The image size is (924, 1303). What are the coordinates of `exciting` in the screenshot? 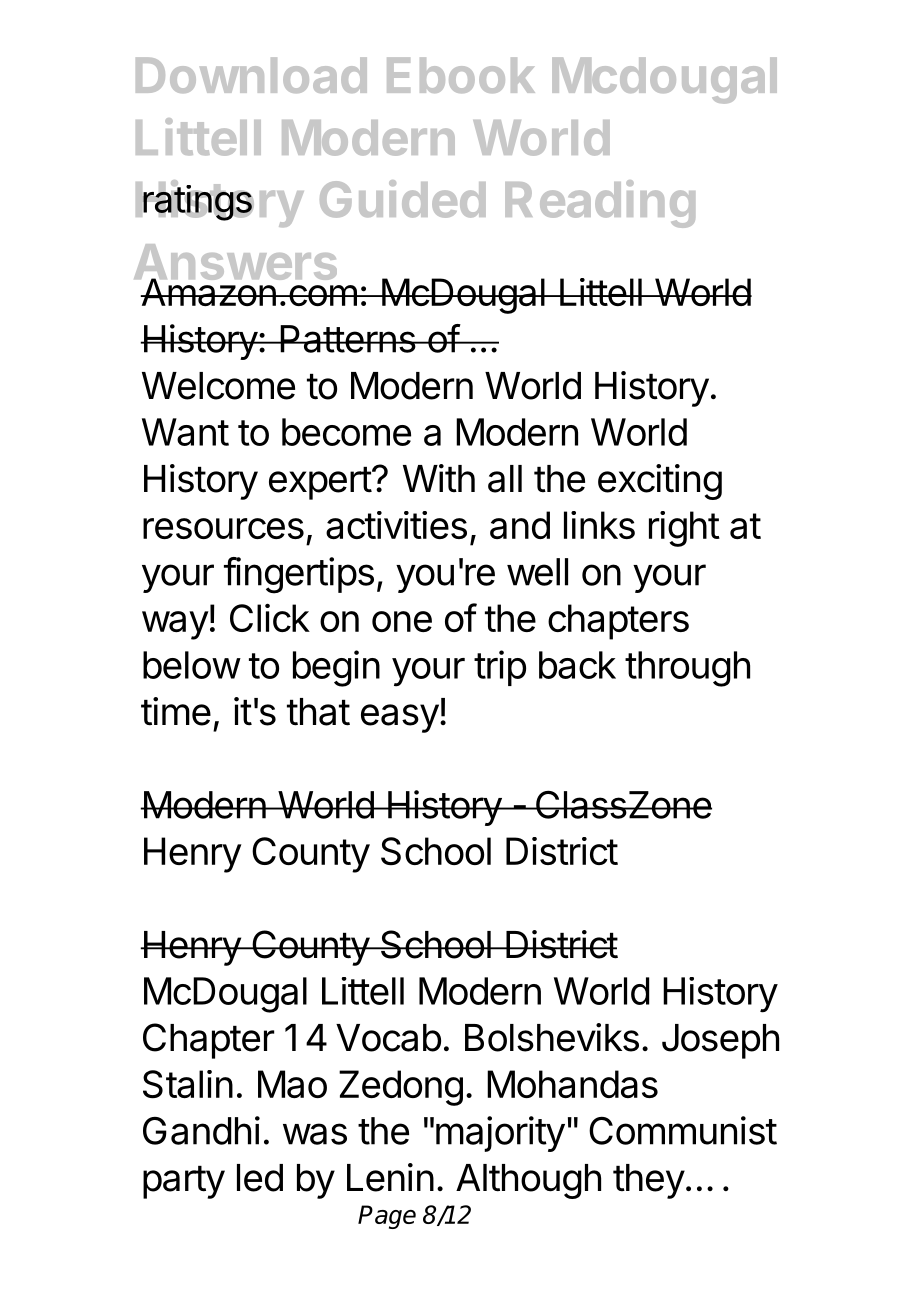 It's located at (660, 482).
